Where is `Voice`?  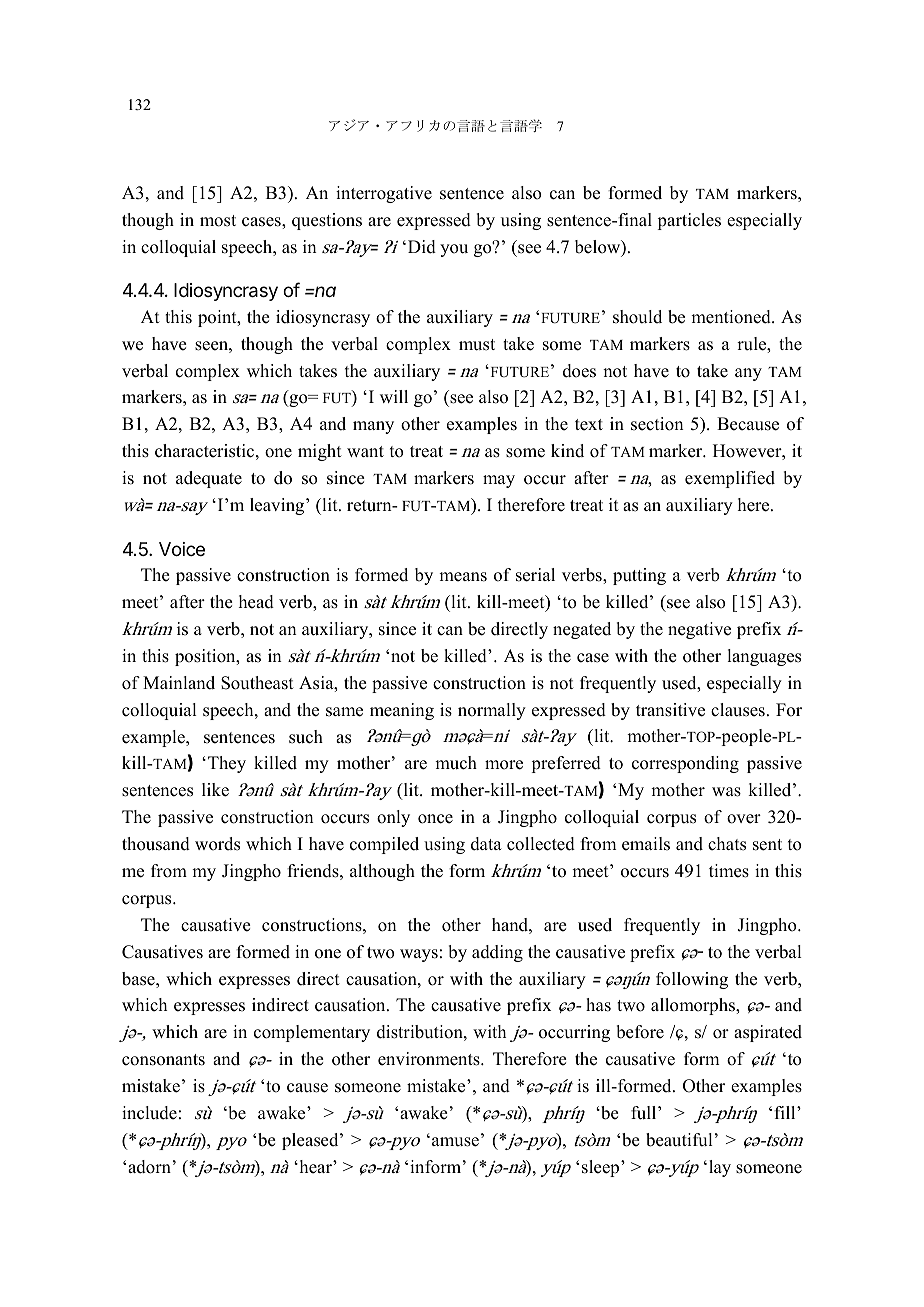 Voice is located at coordinates (182, 549).
